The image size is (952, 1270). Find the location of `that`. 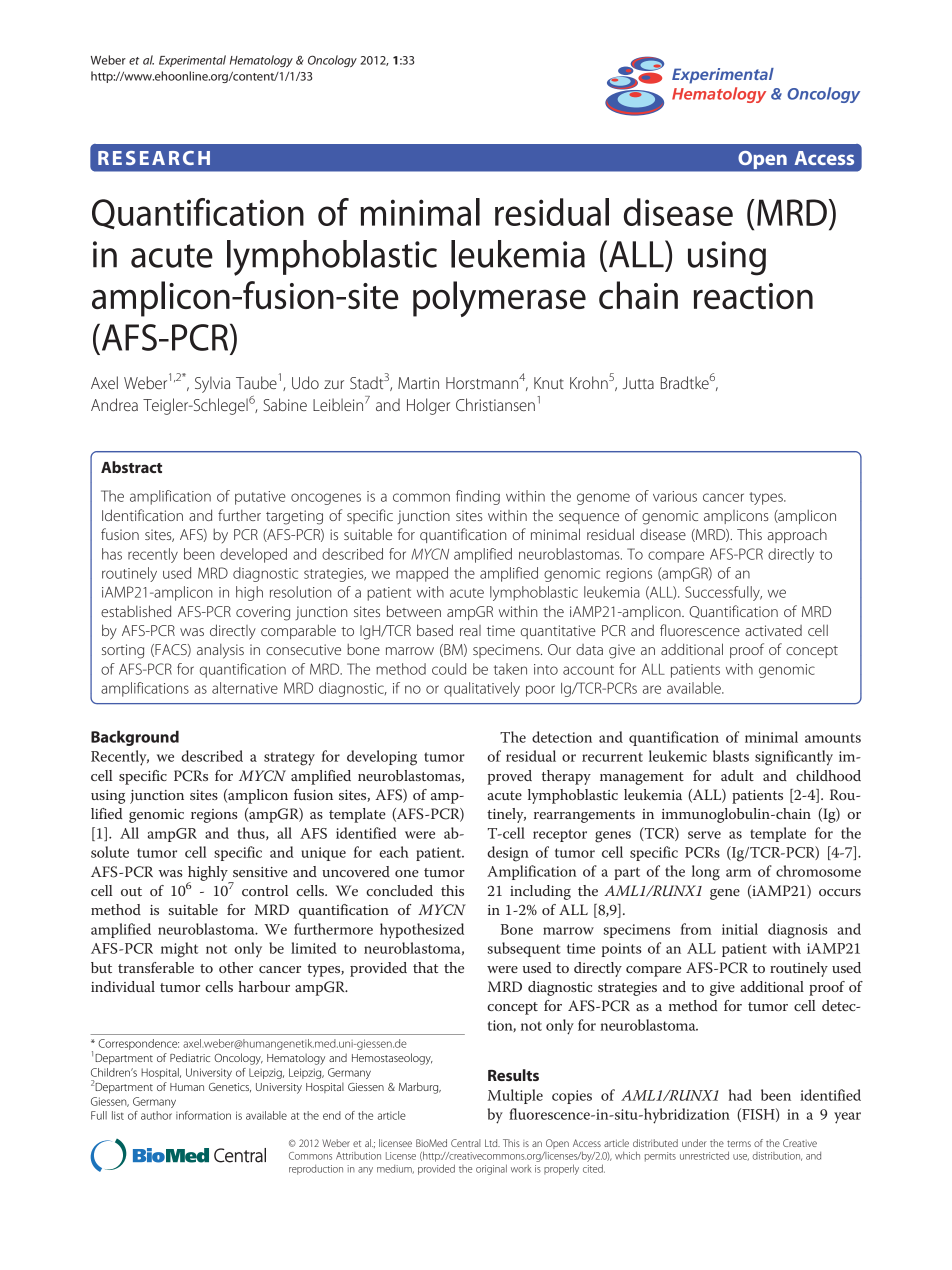

that is located at coordinates (425, 967).
